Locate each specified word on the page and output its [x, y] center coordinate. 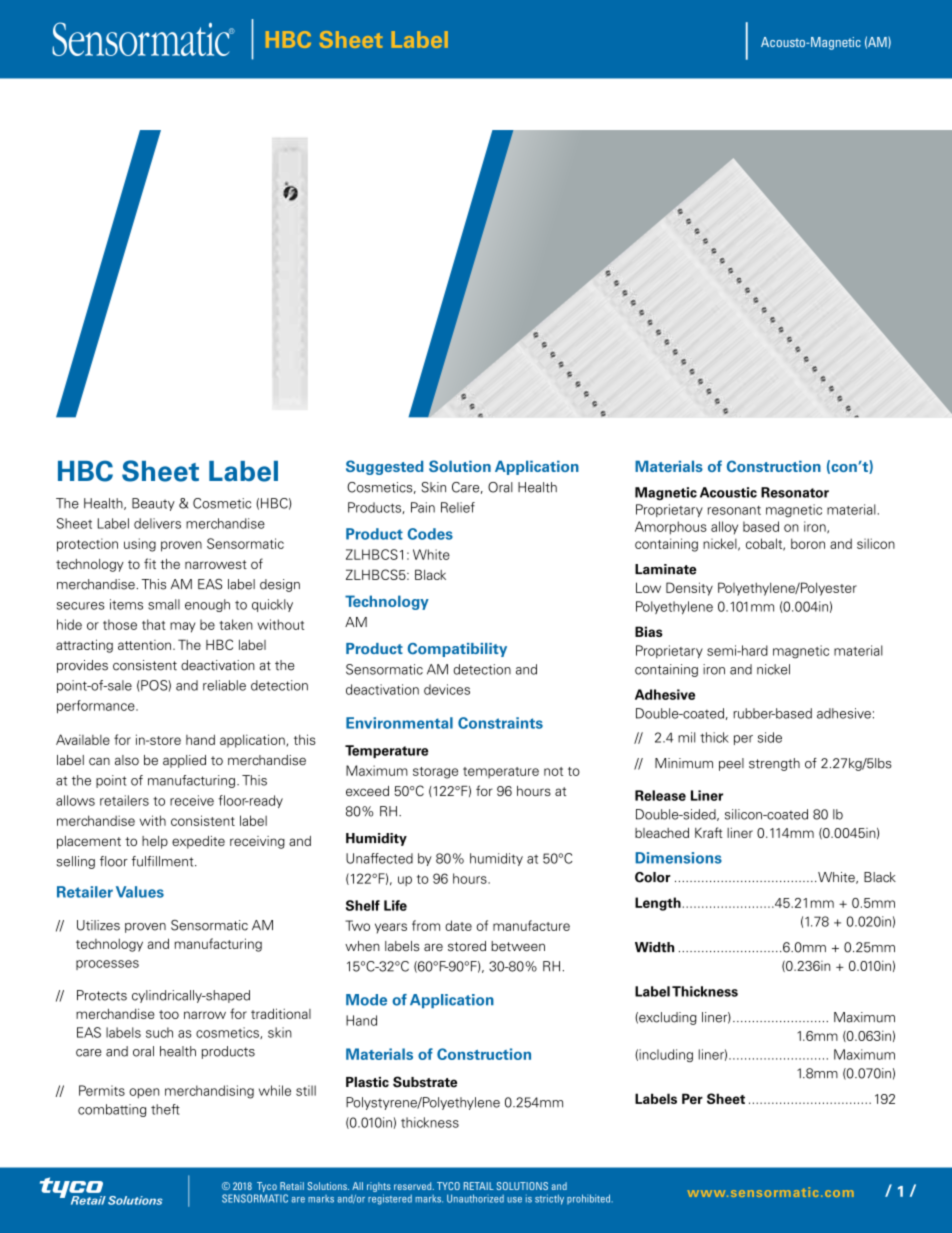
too [169, 1014]
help [155, 842]
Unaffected [379, 858]
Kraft [709, 832]
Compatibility [457, 650]
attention [144, 645]
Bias [649, 631]
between [518, 946]
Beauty [153, 504]
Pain [423, 507]
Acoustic [728, 492]
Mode [366, 1000]
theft [165, 1109]
